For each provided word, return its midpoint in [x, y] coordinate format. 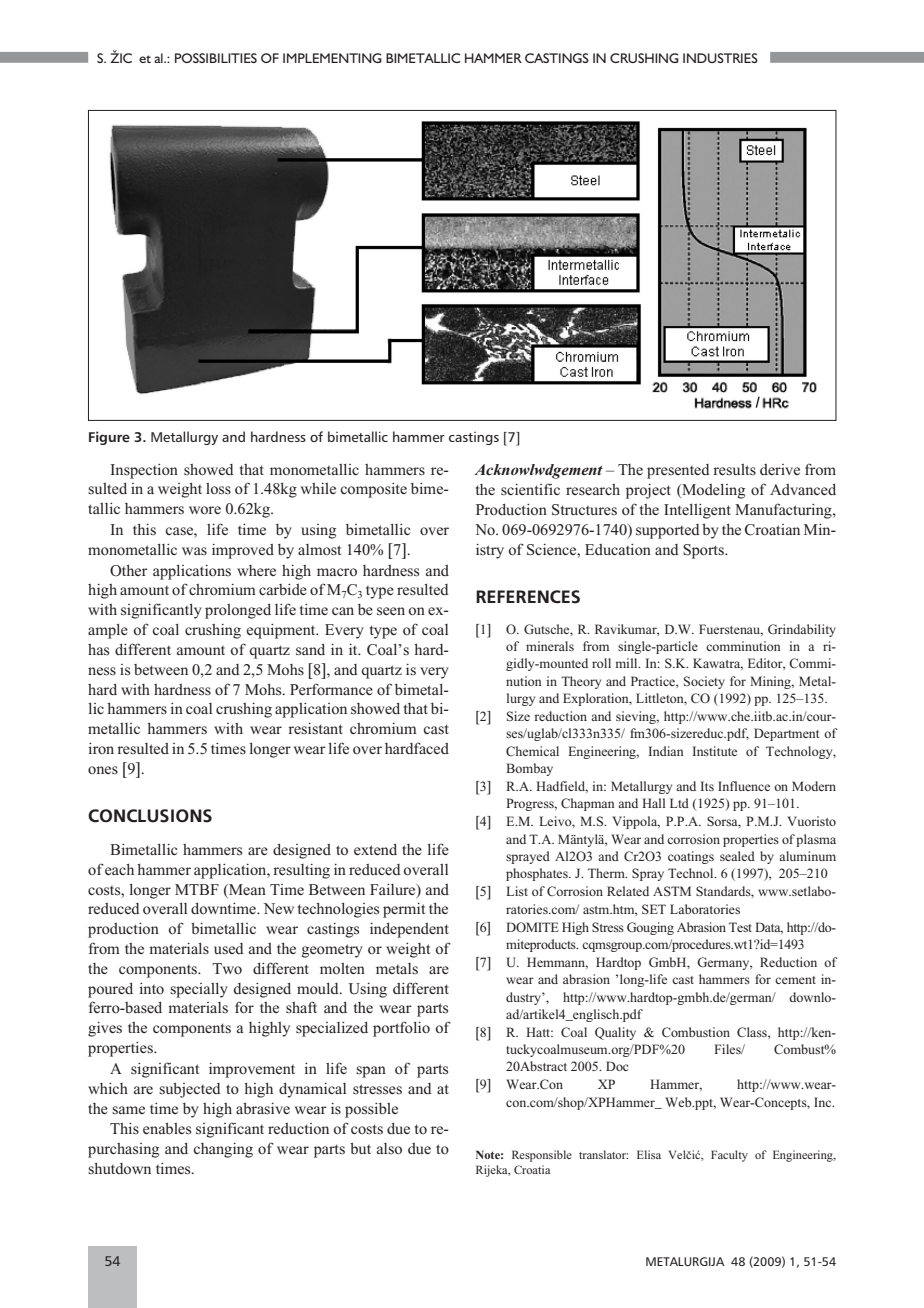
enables [167, 1128]
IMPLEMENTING [332, 58]
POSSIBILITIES [216, 58]
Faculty [729, 1156]
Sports [704, 551]
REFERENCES [528, 597]
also [389, 1148]
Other [129, 570]
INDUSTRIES [720, 58]
